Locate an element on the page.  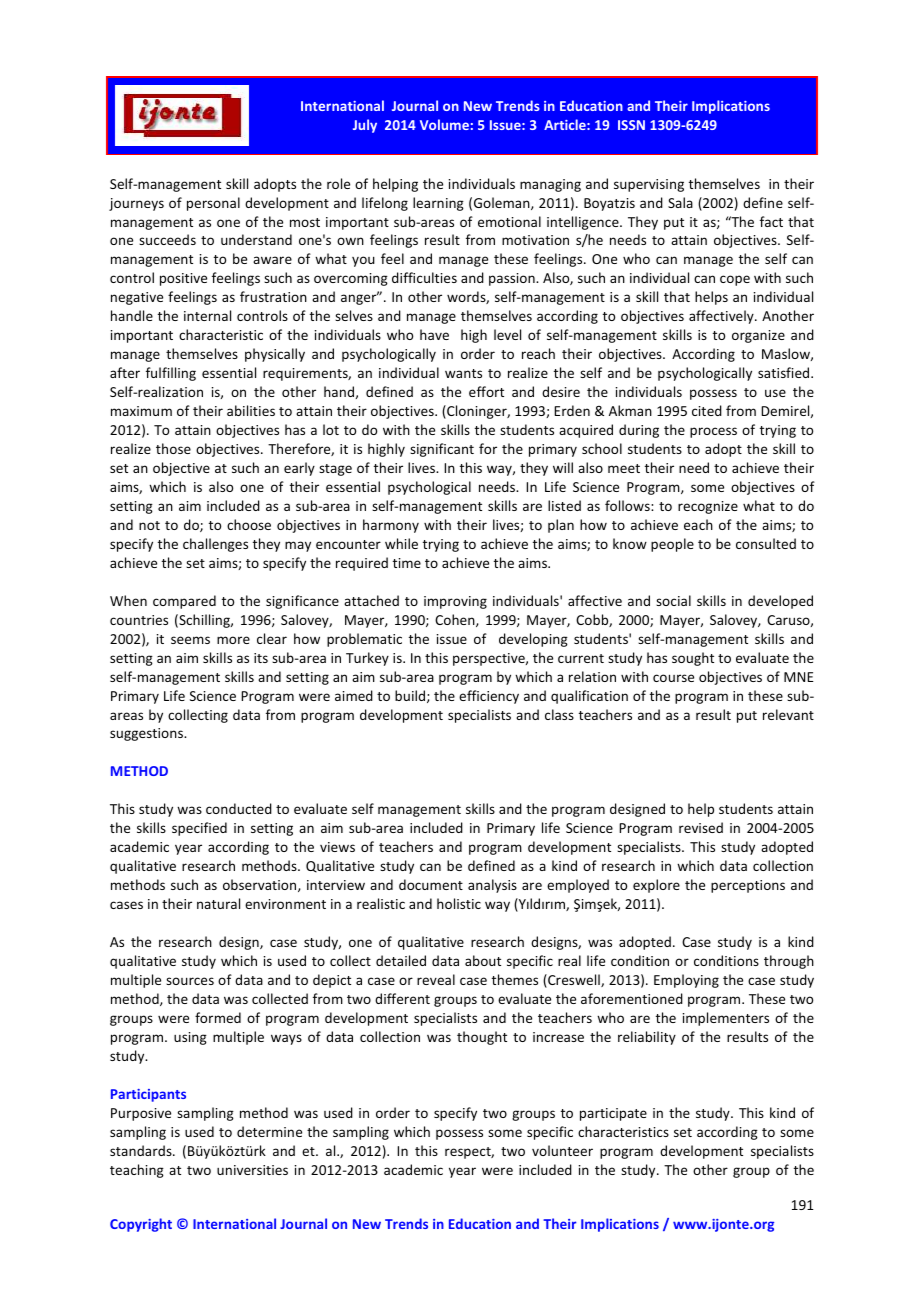
efficiency is located at coordinates (489, 697).
